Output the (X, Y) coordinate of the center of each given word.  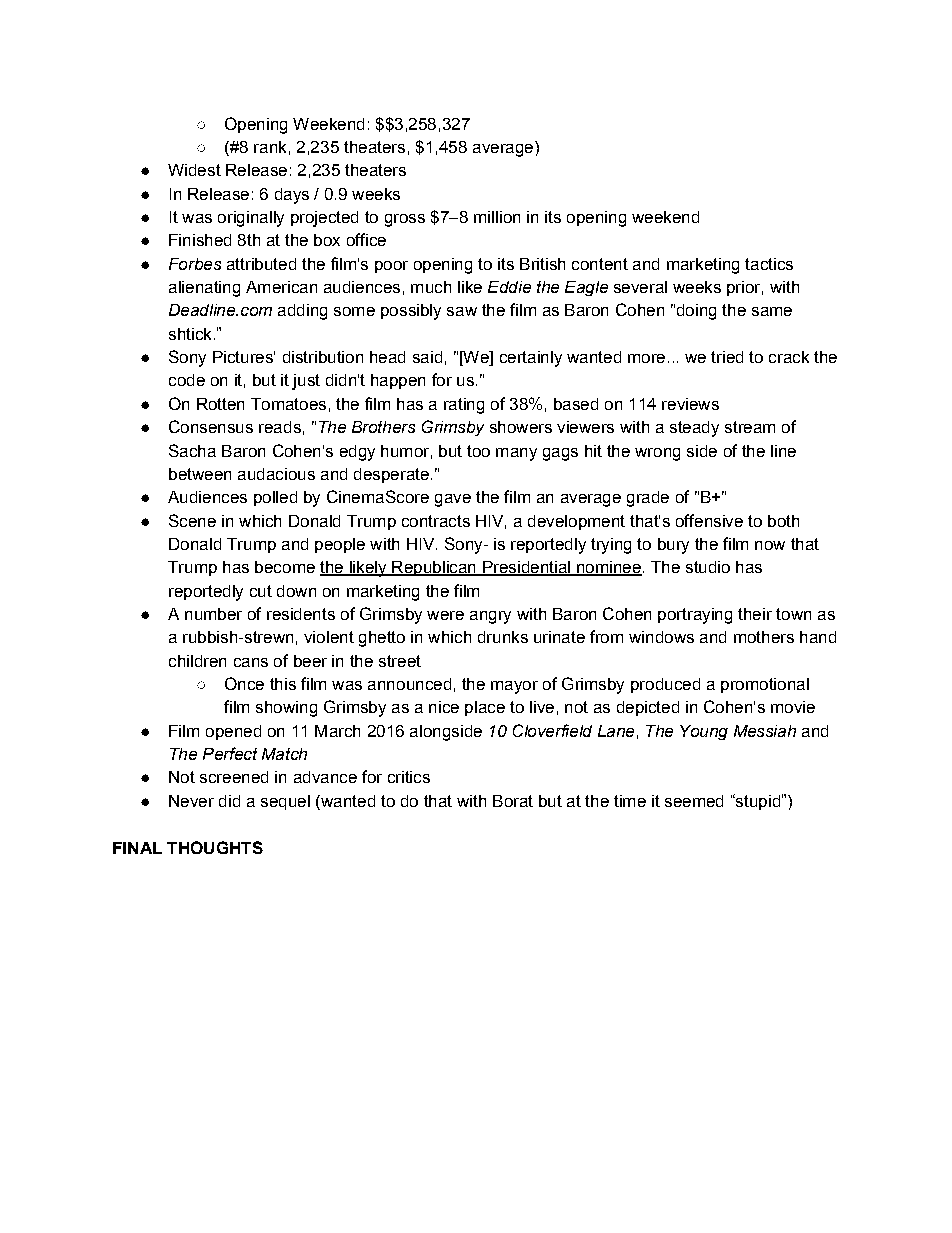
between (200, 474)
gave (453, 500)
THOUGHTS (215, 847)
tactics (769, 264)
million (497, 217)
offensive (709, 520)
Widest (194, 170)
